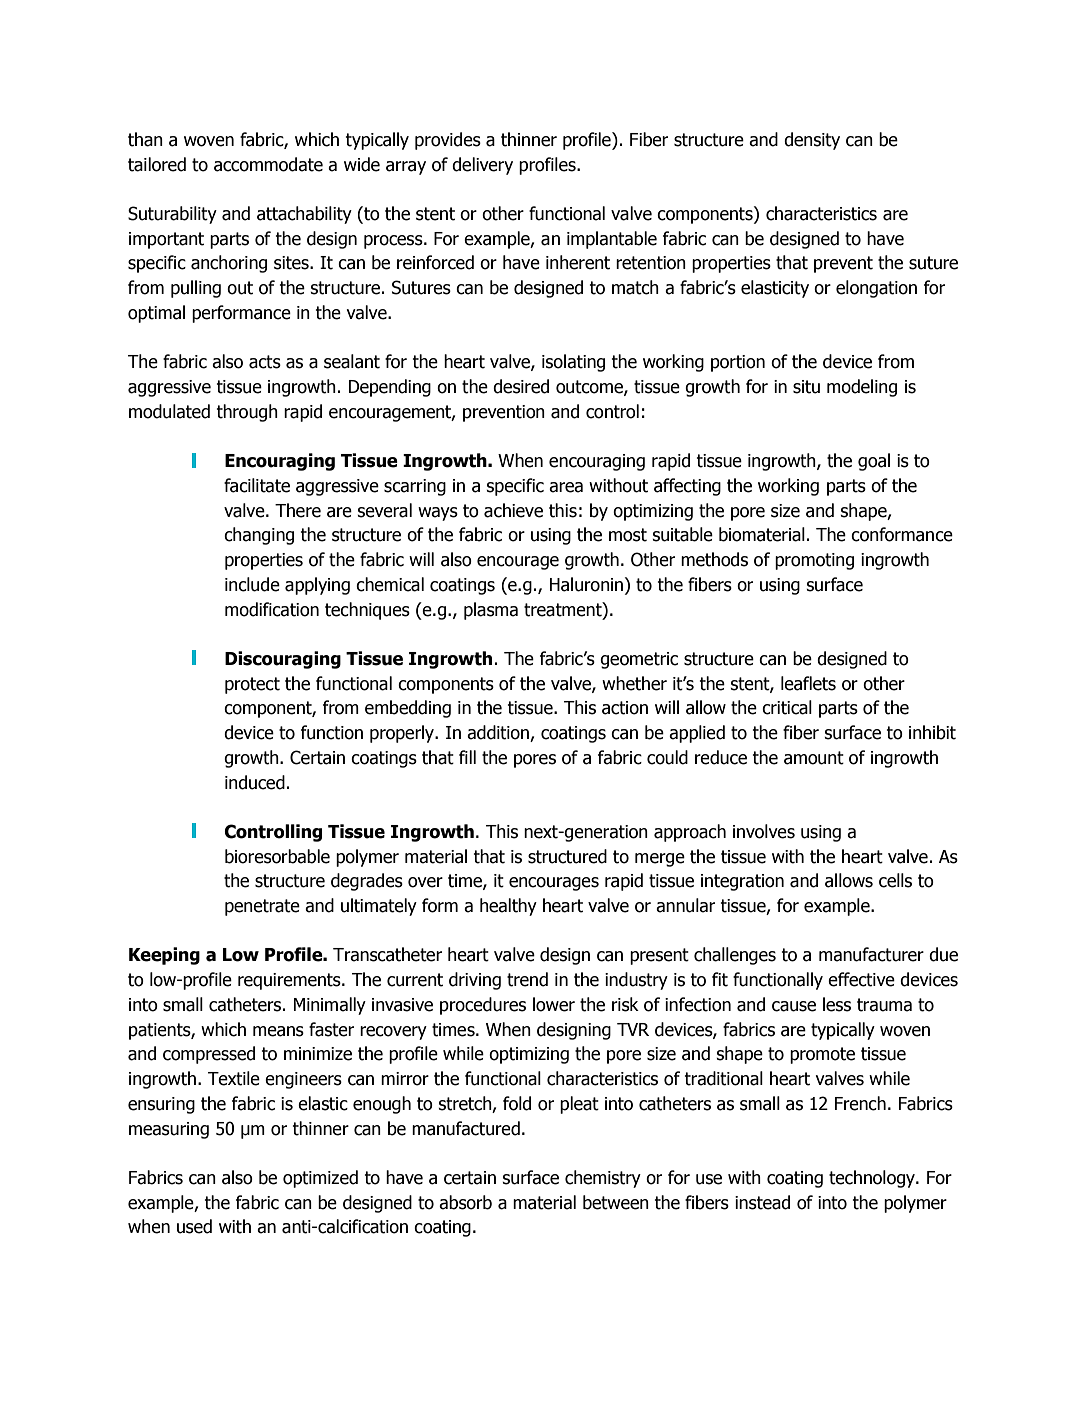 The height and width of the image is (1410, 1090). I want to click on chemistry, so click(603, 1179).
